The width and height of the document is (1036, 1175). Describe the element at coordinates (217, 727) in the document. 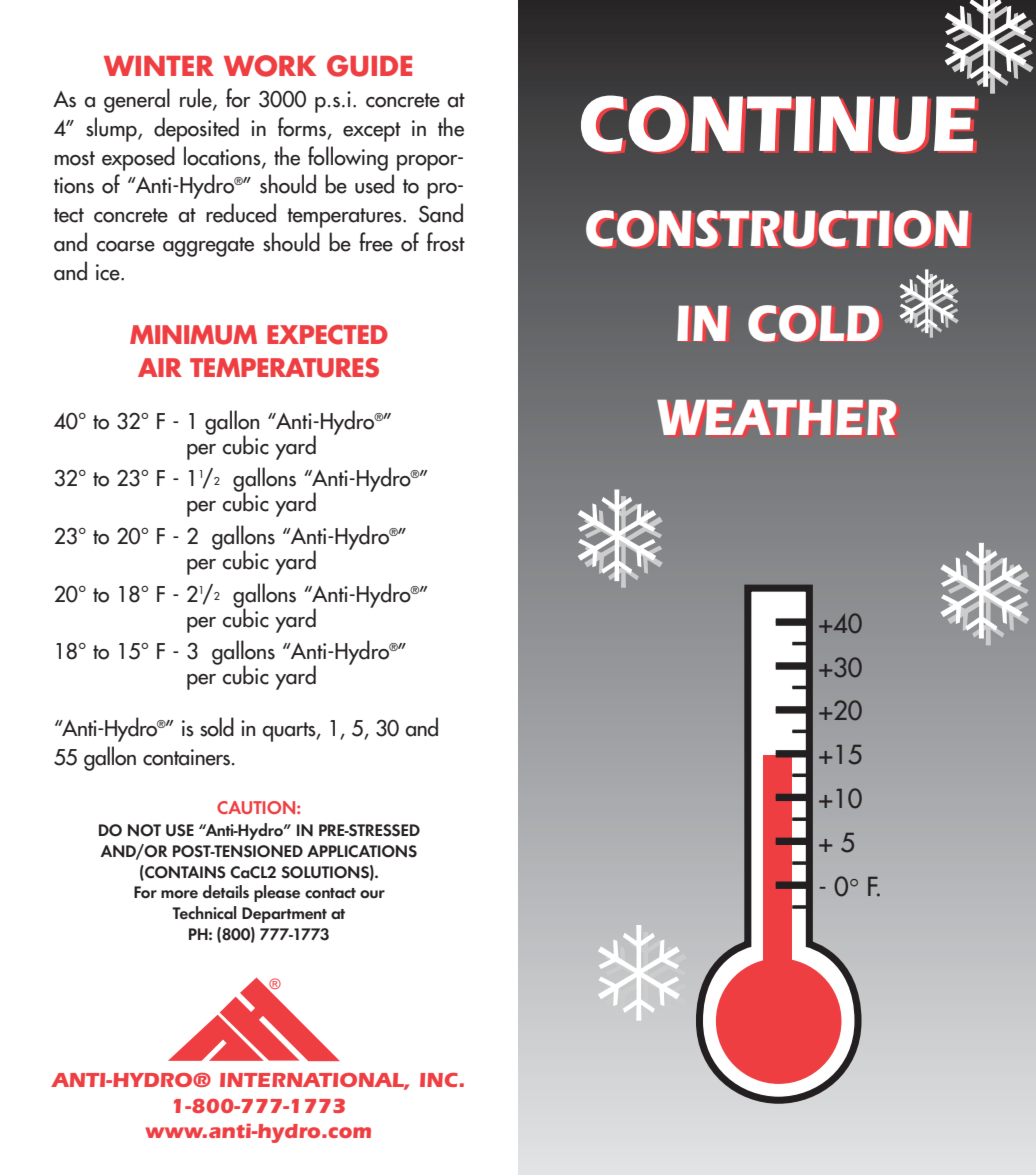

I see `sold` at that location.
